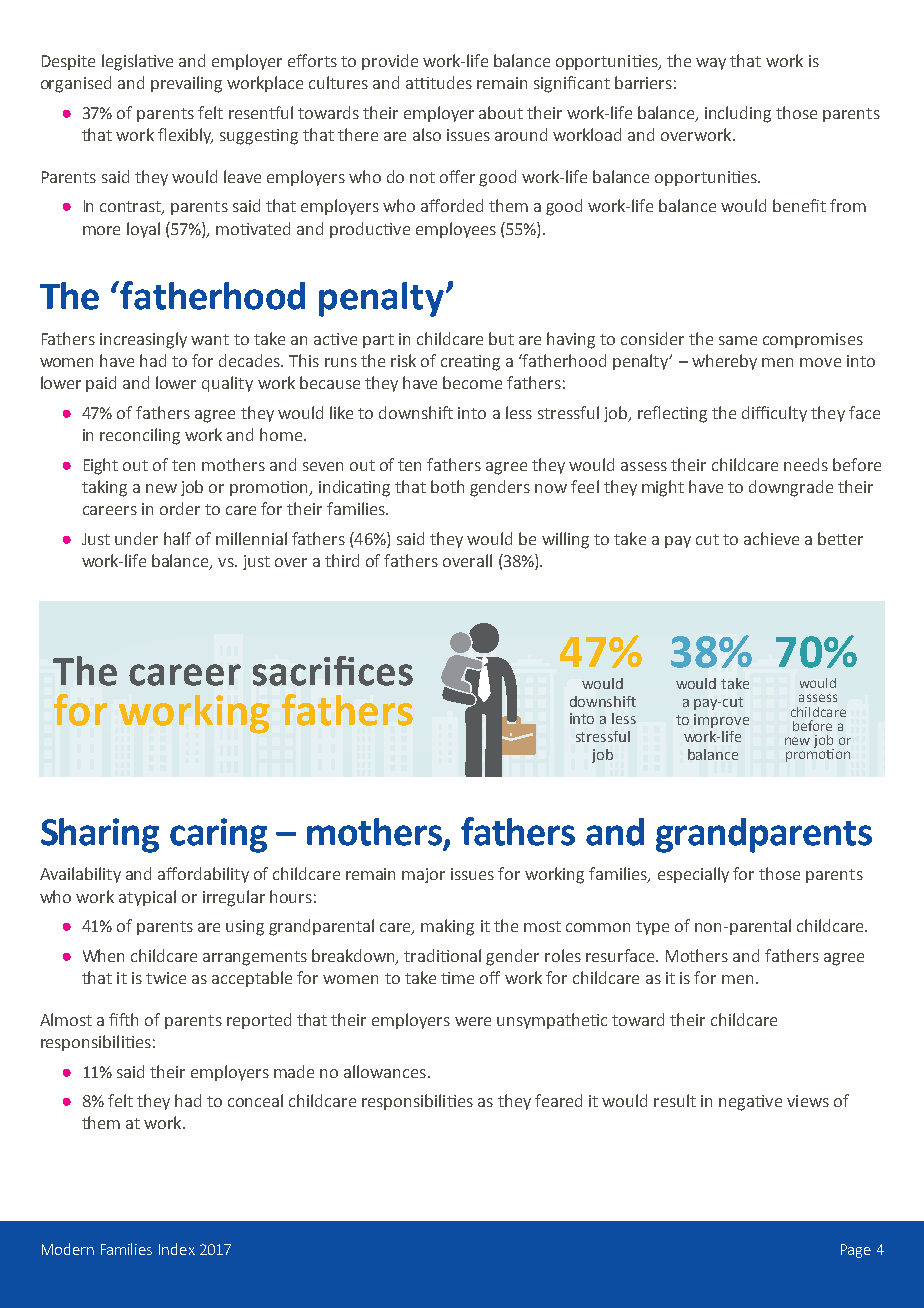  What do you see at coordinates (738, 114) in the page?
I see `including` at bounding box center [738, 114].
